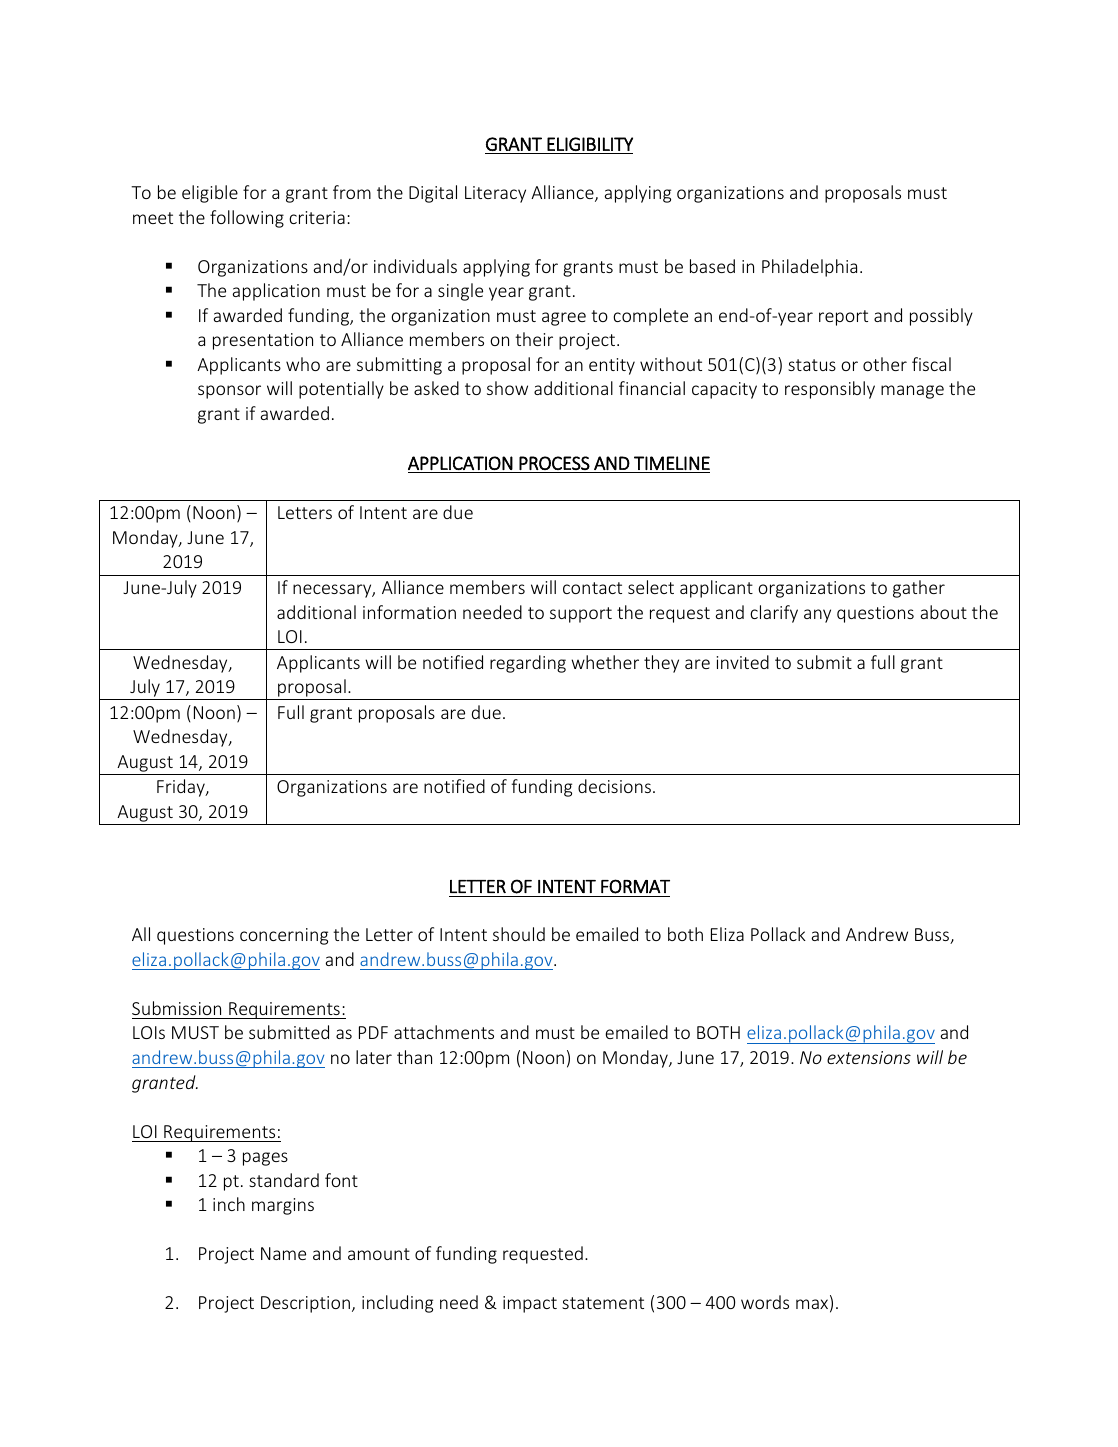  I want to click on Literacy, so click(495, 194).
